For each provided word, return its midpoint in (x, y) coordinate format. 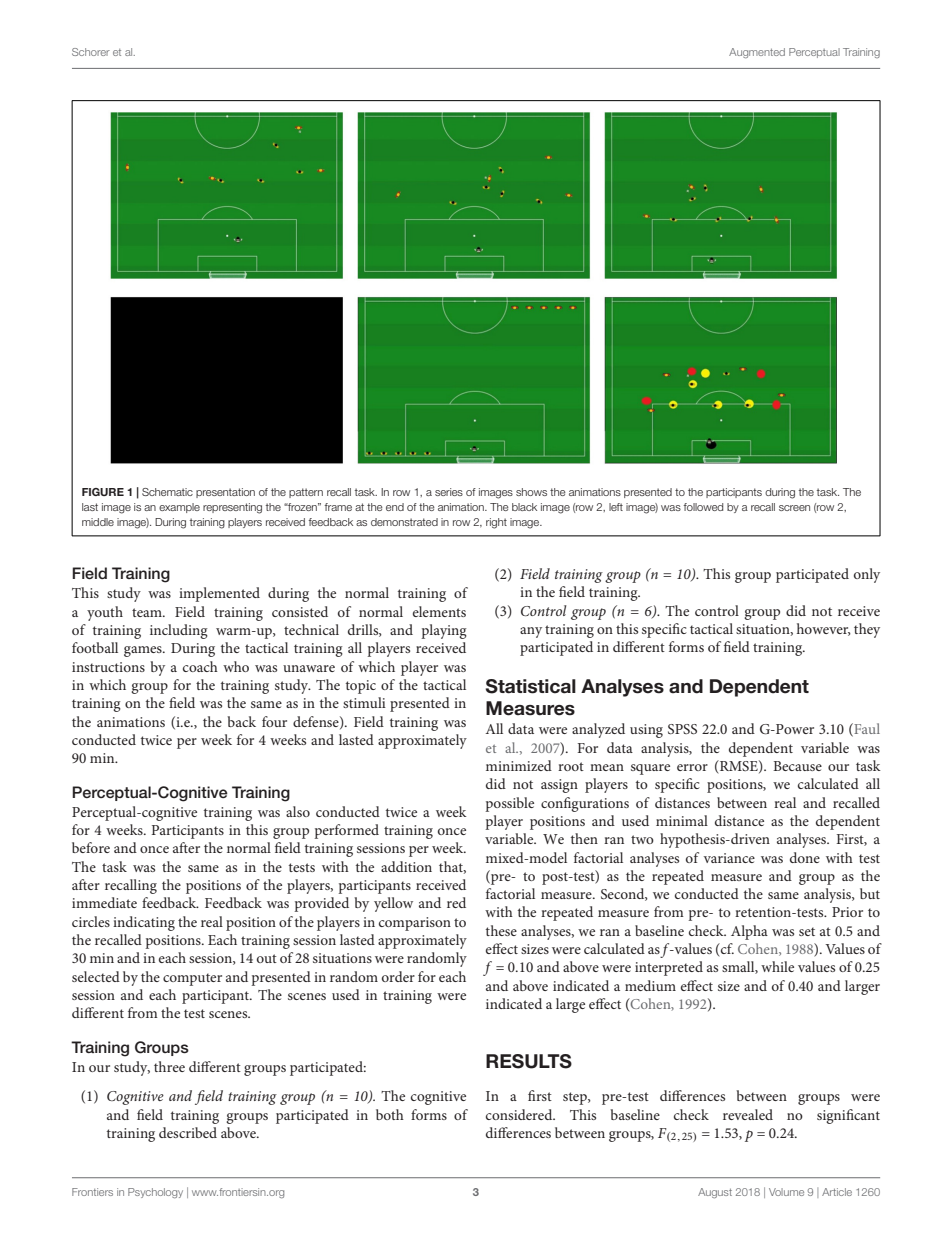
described (188, 1132)
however (824, 629)
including (179, 631)
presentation (225, 493)
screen (794, 508)
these (501, 930)
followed (703, 507)
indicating (144, 923)
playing (444, 631)
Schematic (167, 492)
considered (520, 1114)
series (449, 492)
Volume (786, 1192)
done (805, 857)
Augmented (757, 53)
